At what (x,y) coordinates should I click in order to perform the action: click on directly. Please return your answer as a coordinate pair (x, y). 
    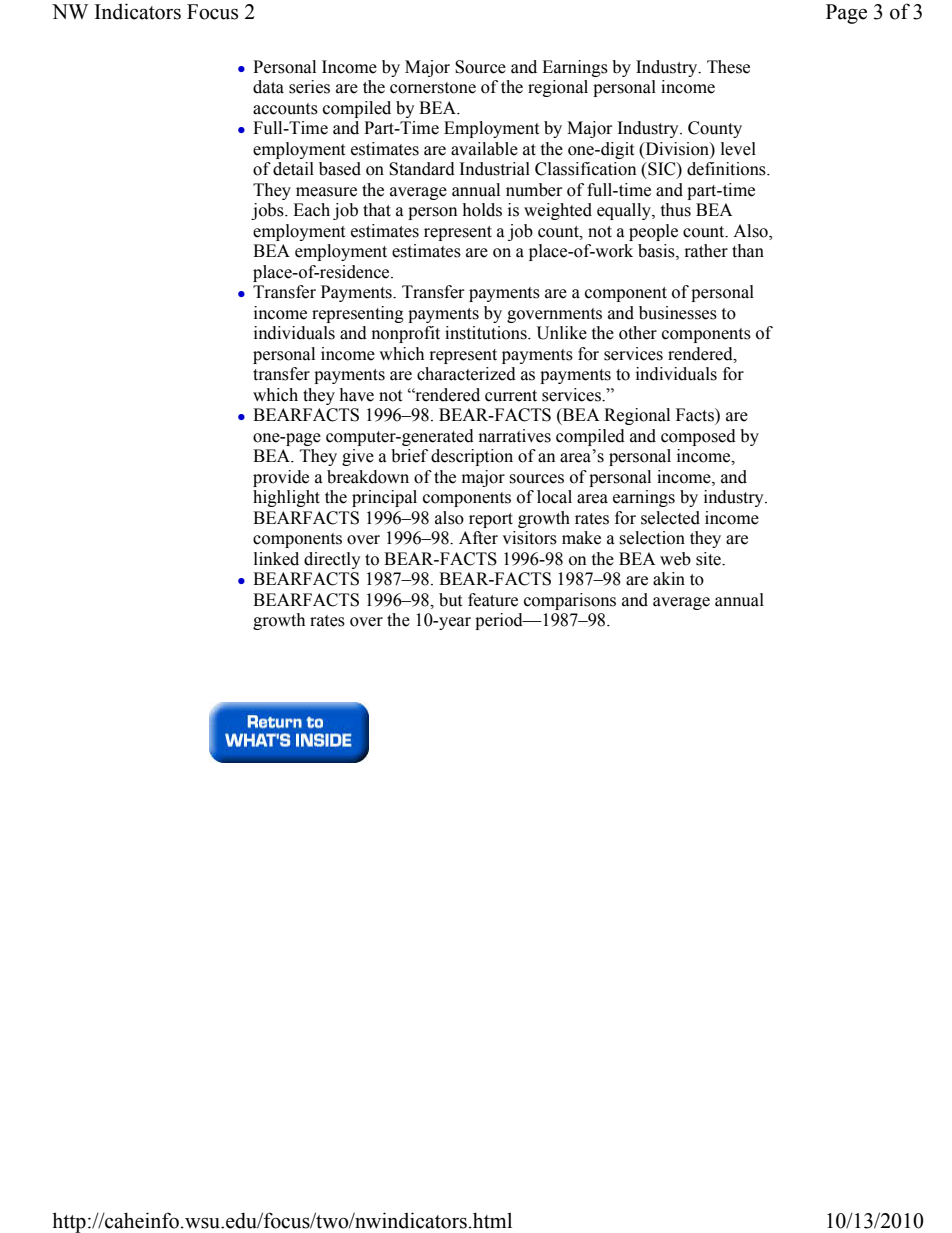
    Looking at the image, I should click on (332, 560).
